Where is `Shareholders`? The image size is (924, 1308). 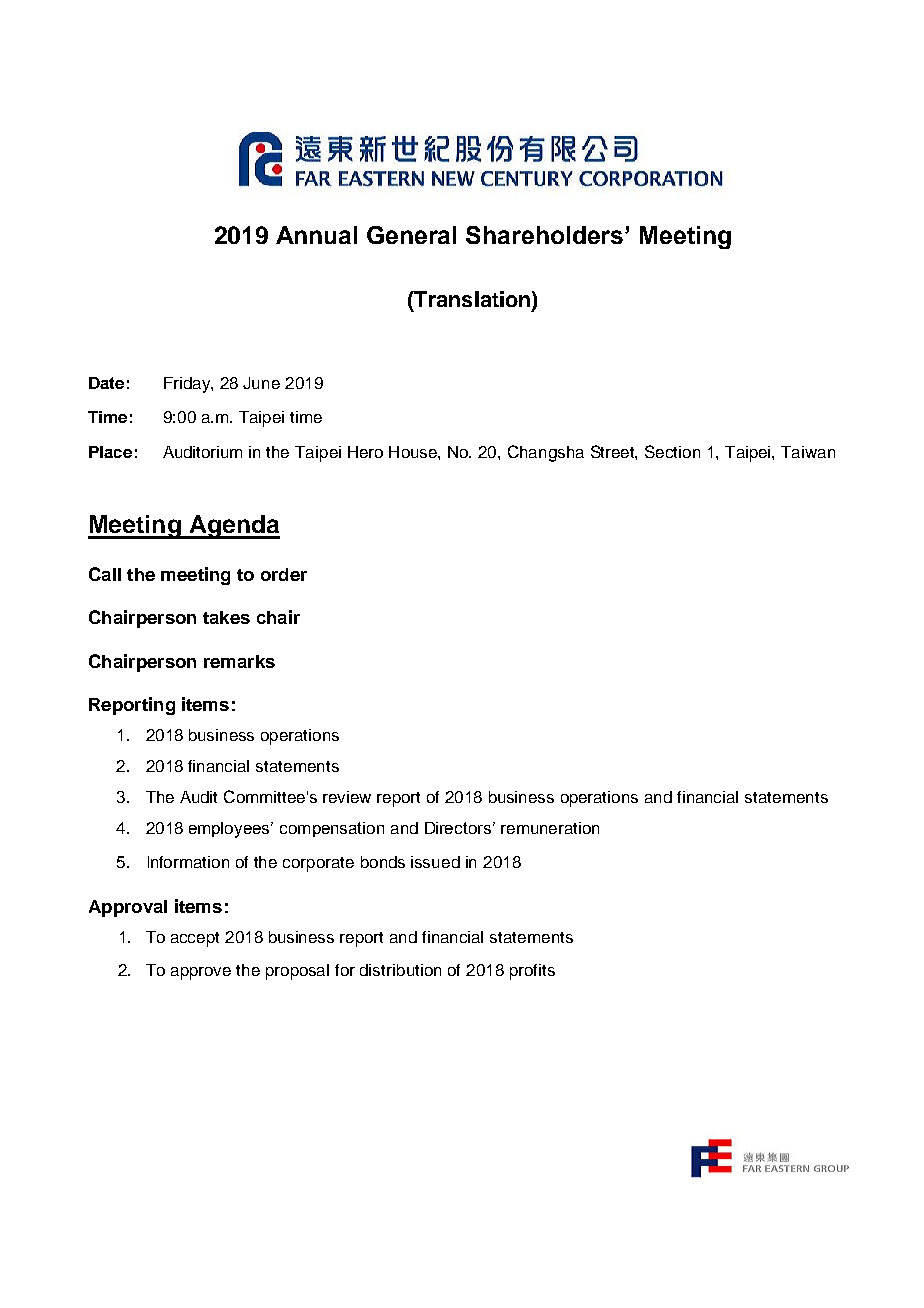 Shareholders is located at coordinates (546, 235).
